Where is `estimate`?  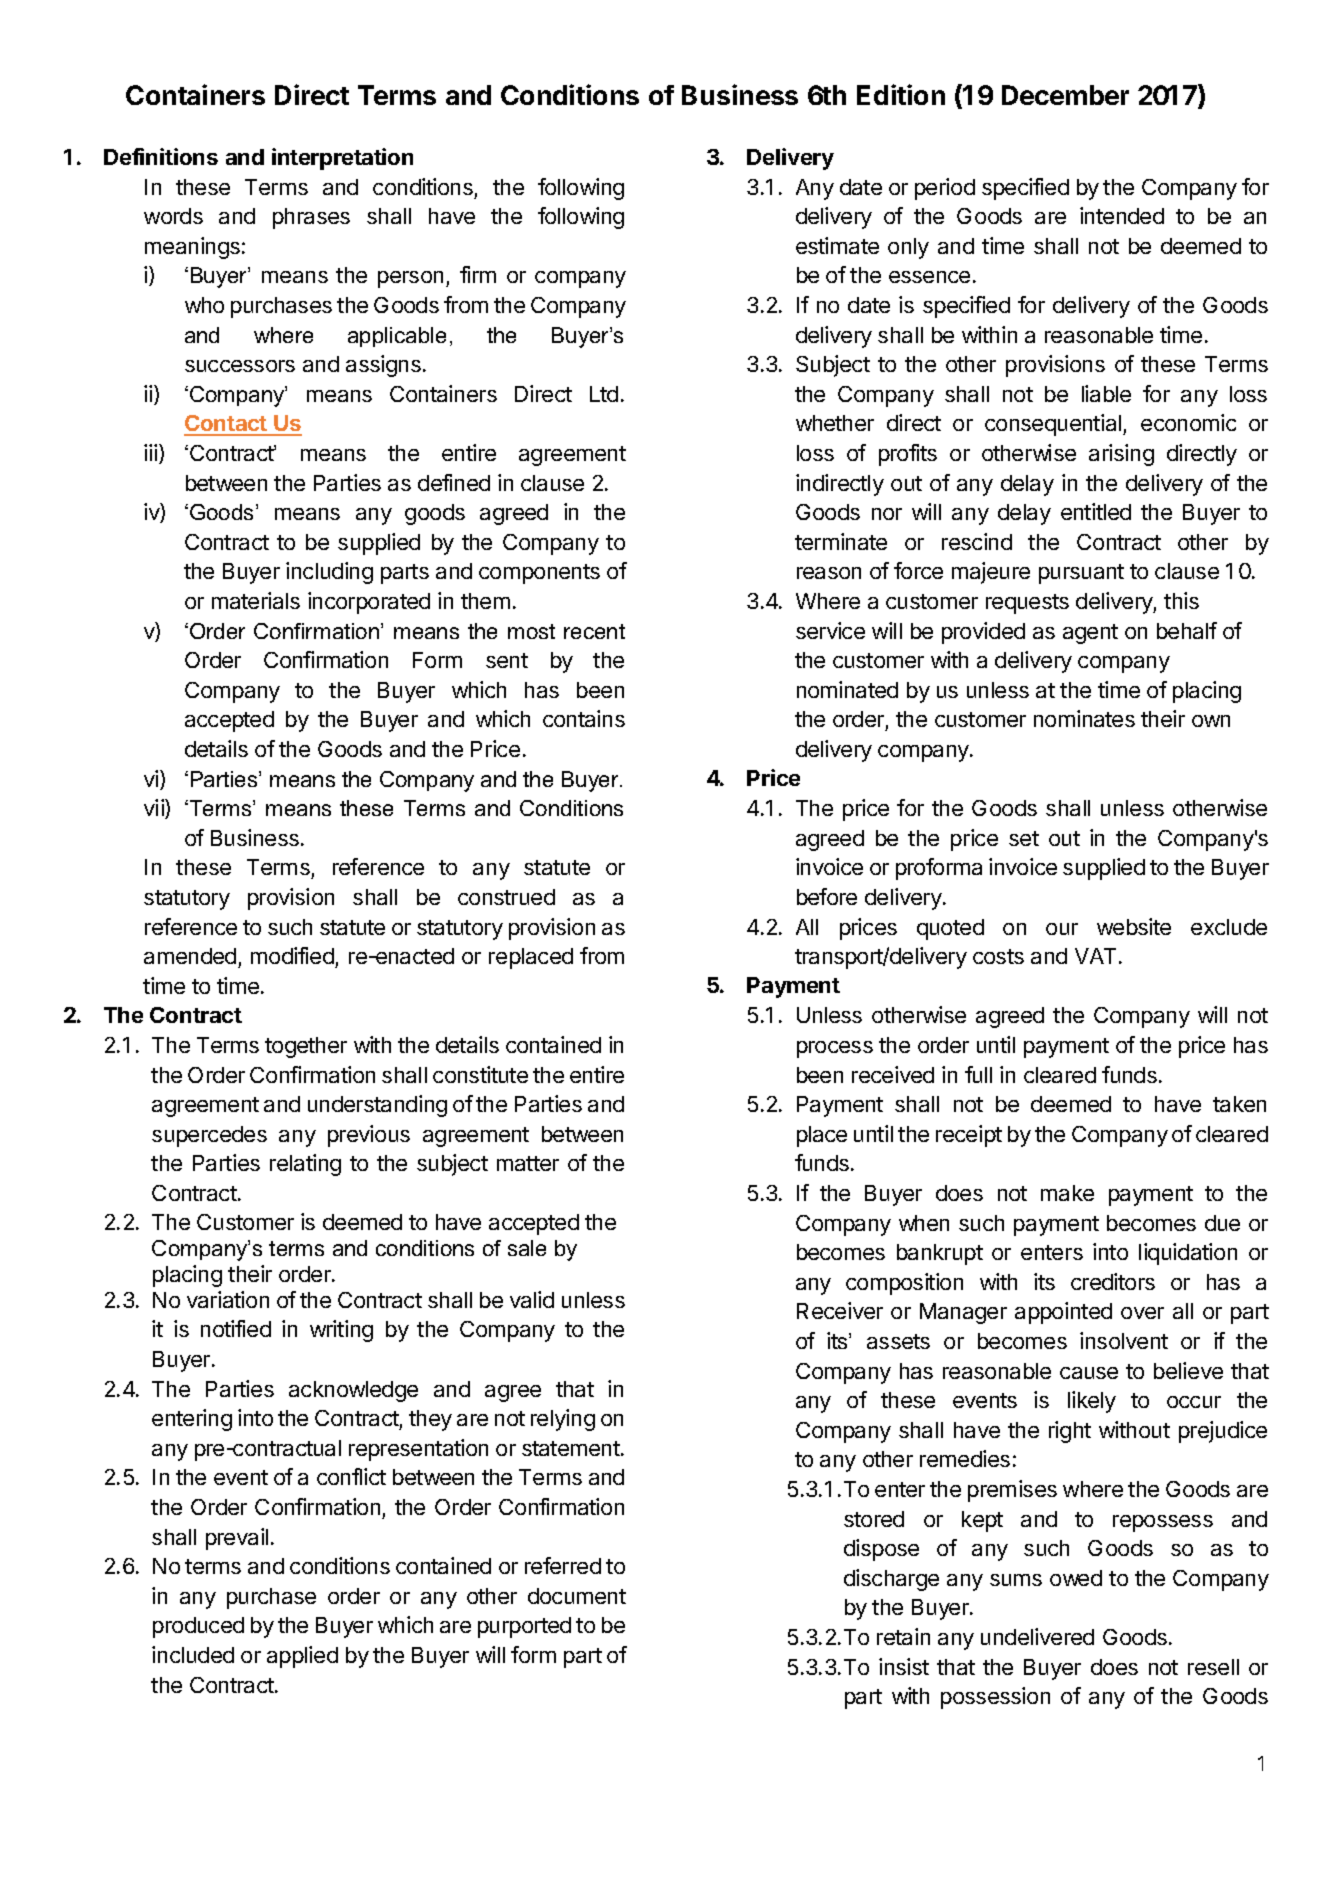 estimate is located at coordinates (837, 245).
